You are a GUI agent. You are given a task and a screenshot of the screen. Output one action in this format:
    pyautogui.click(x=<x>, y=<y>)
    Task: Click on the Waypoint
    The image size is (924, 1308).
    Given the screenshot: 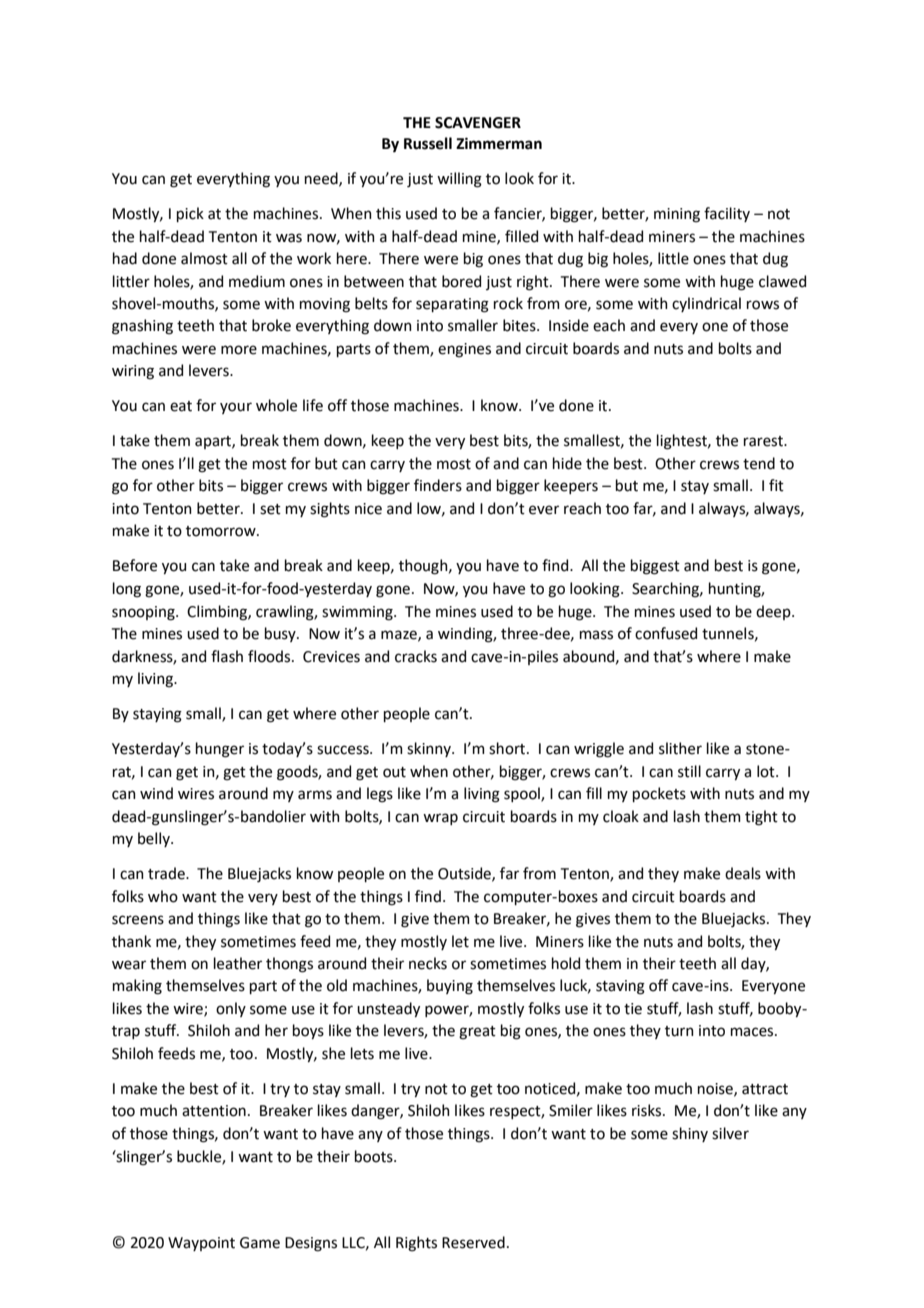 What is the action you would take?
    pyautogui.click(x=201, y=1244)
